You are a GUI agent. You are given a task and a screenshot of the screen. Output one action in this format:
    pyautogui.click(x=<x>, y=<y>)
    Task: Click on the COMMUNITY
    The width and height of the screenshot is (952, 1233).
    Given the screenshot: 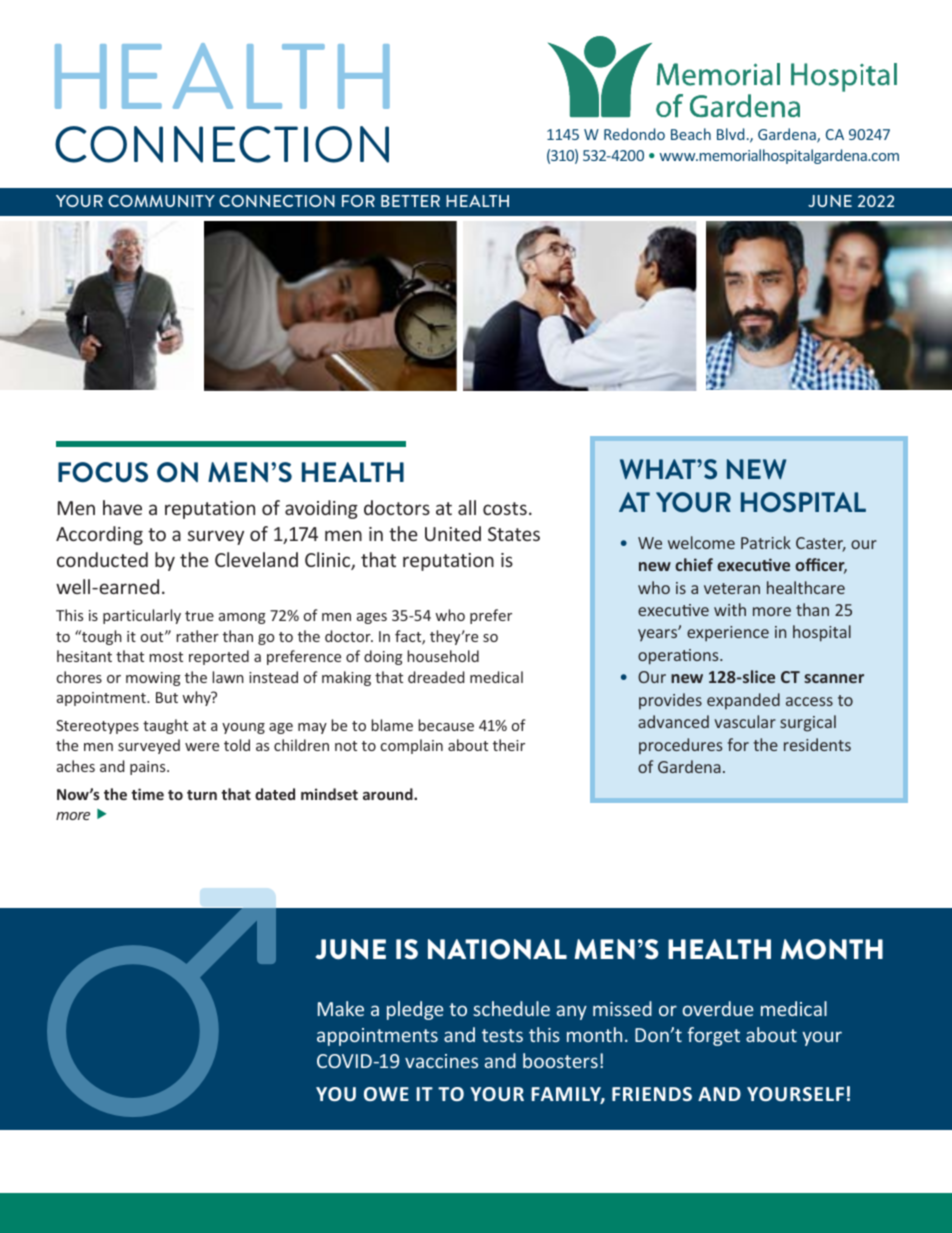 What is the action you would take?
    pyautogui.click(x=161, y=201)
